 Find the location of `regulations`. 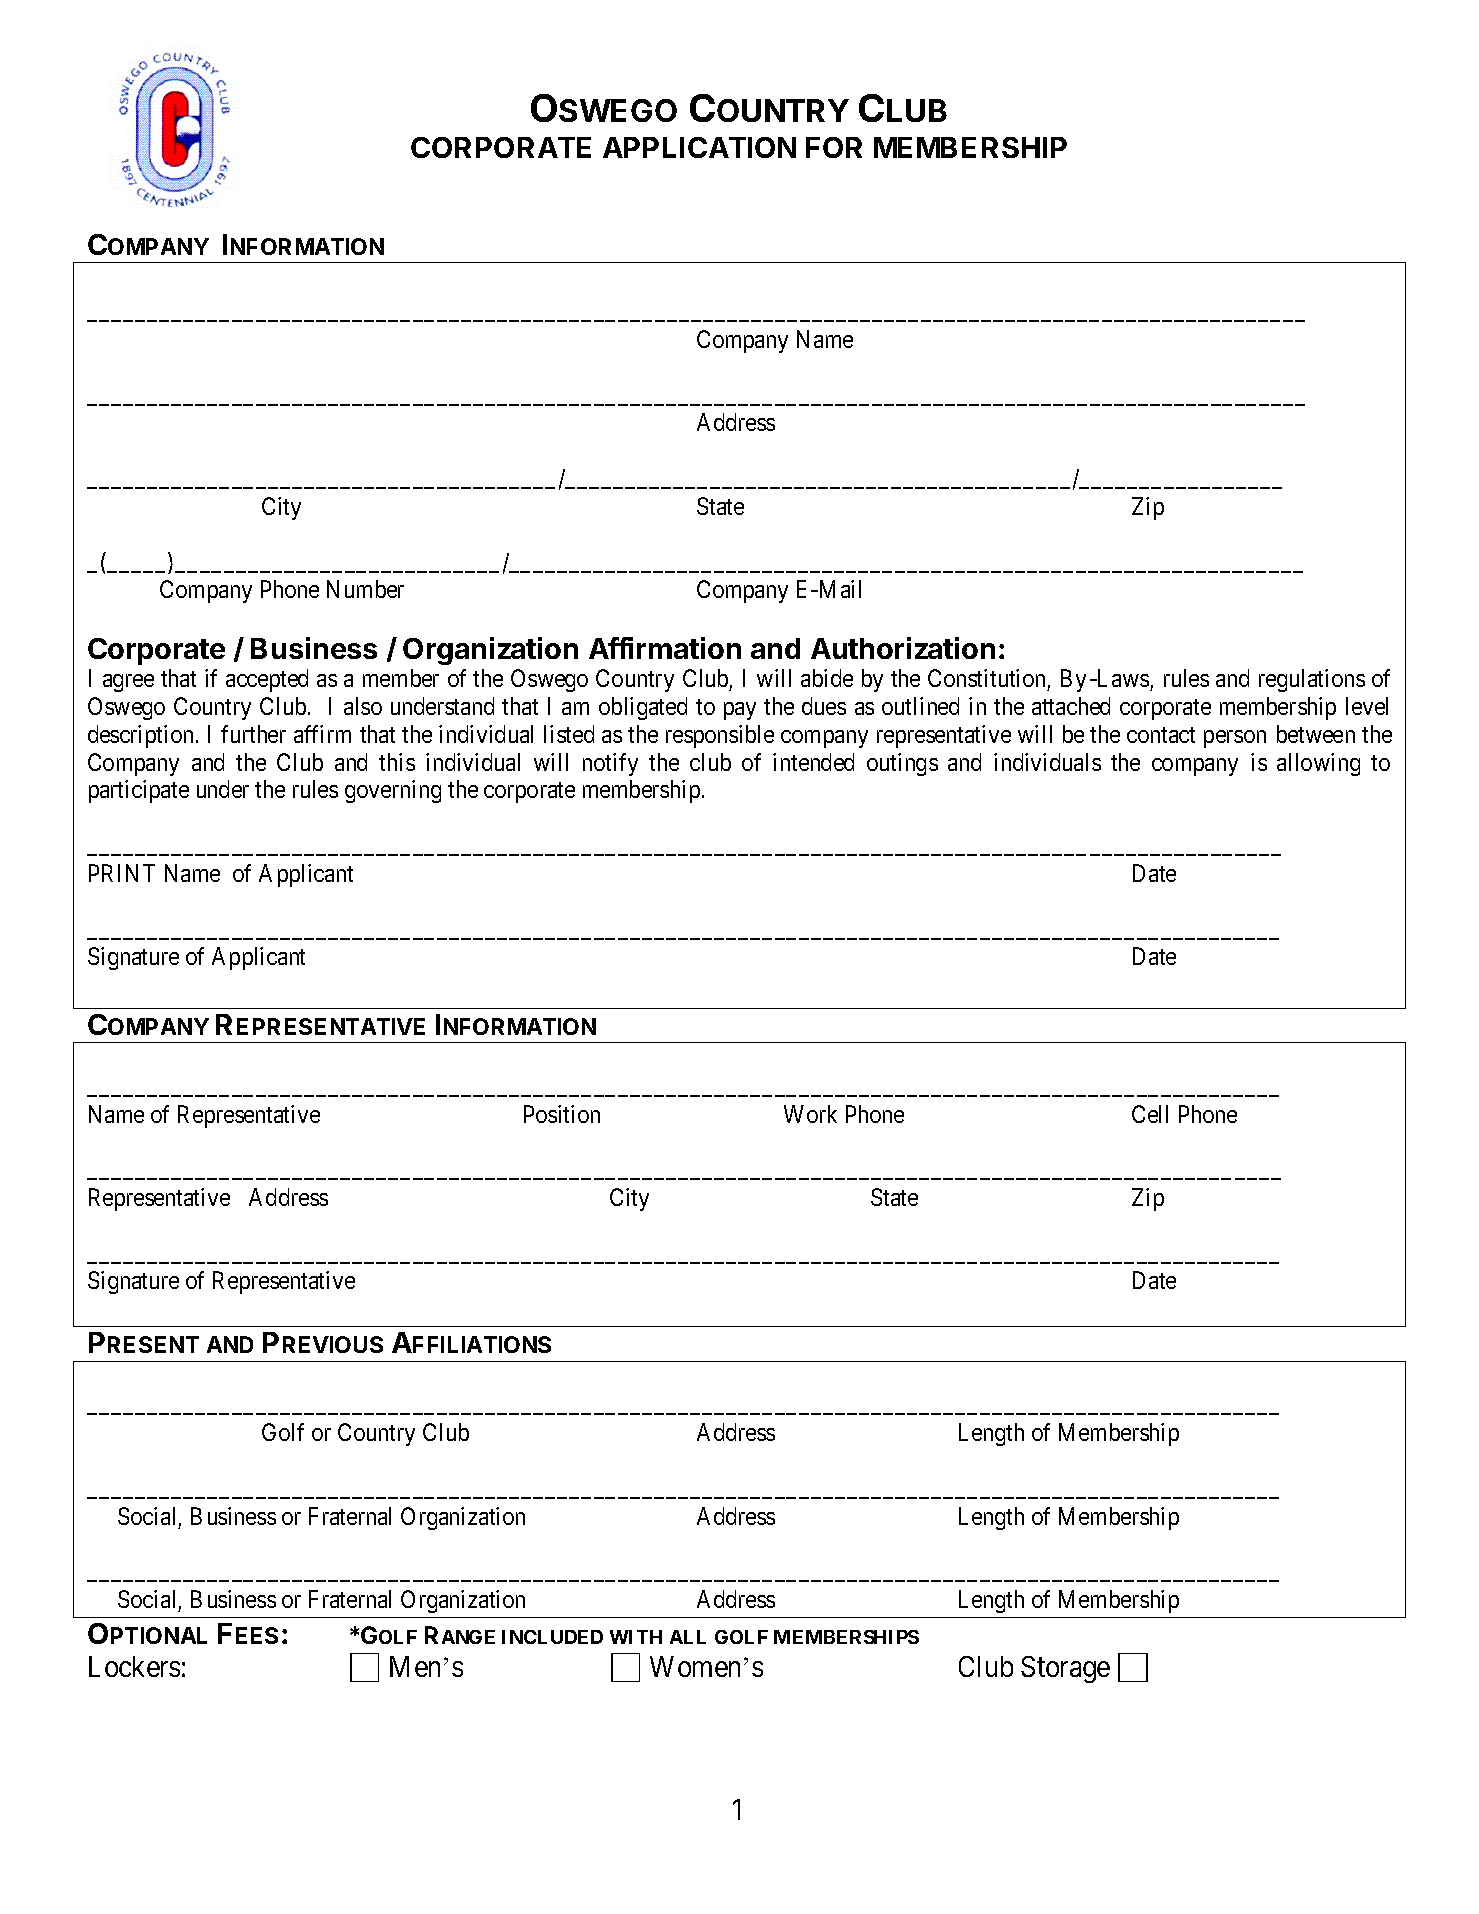

regulations is located at coordinates (1312, 680).
